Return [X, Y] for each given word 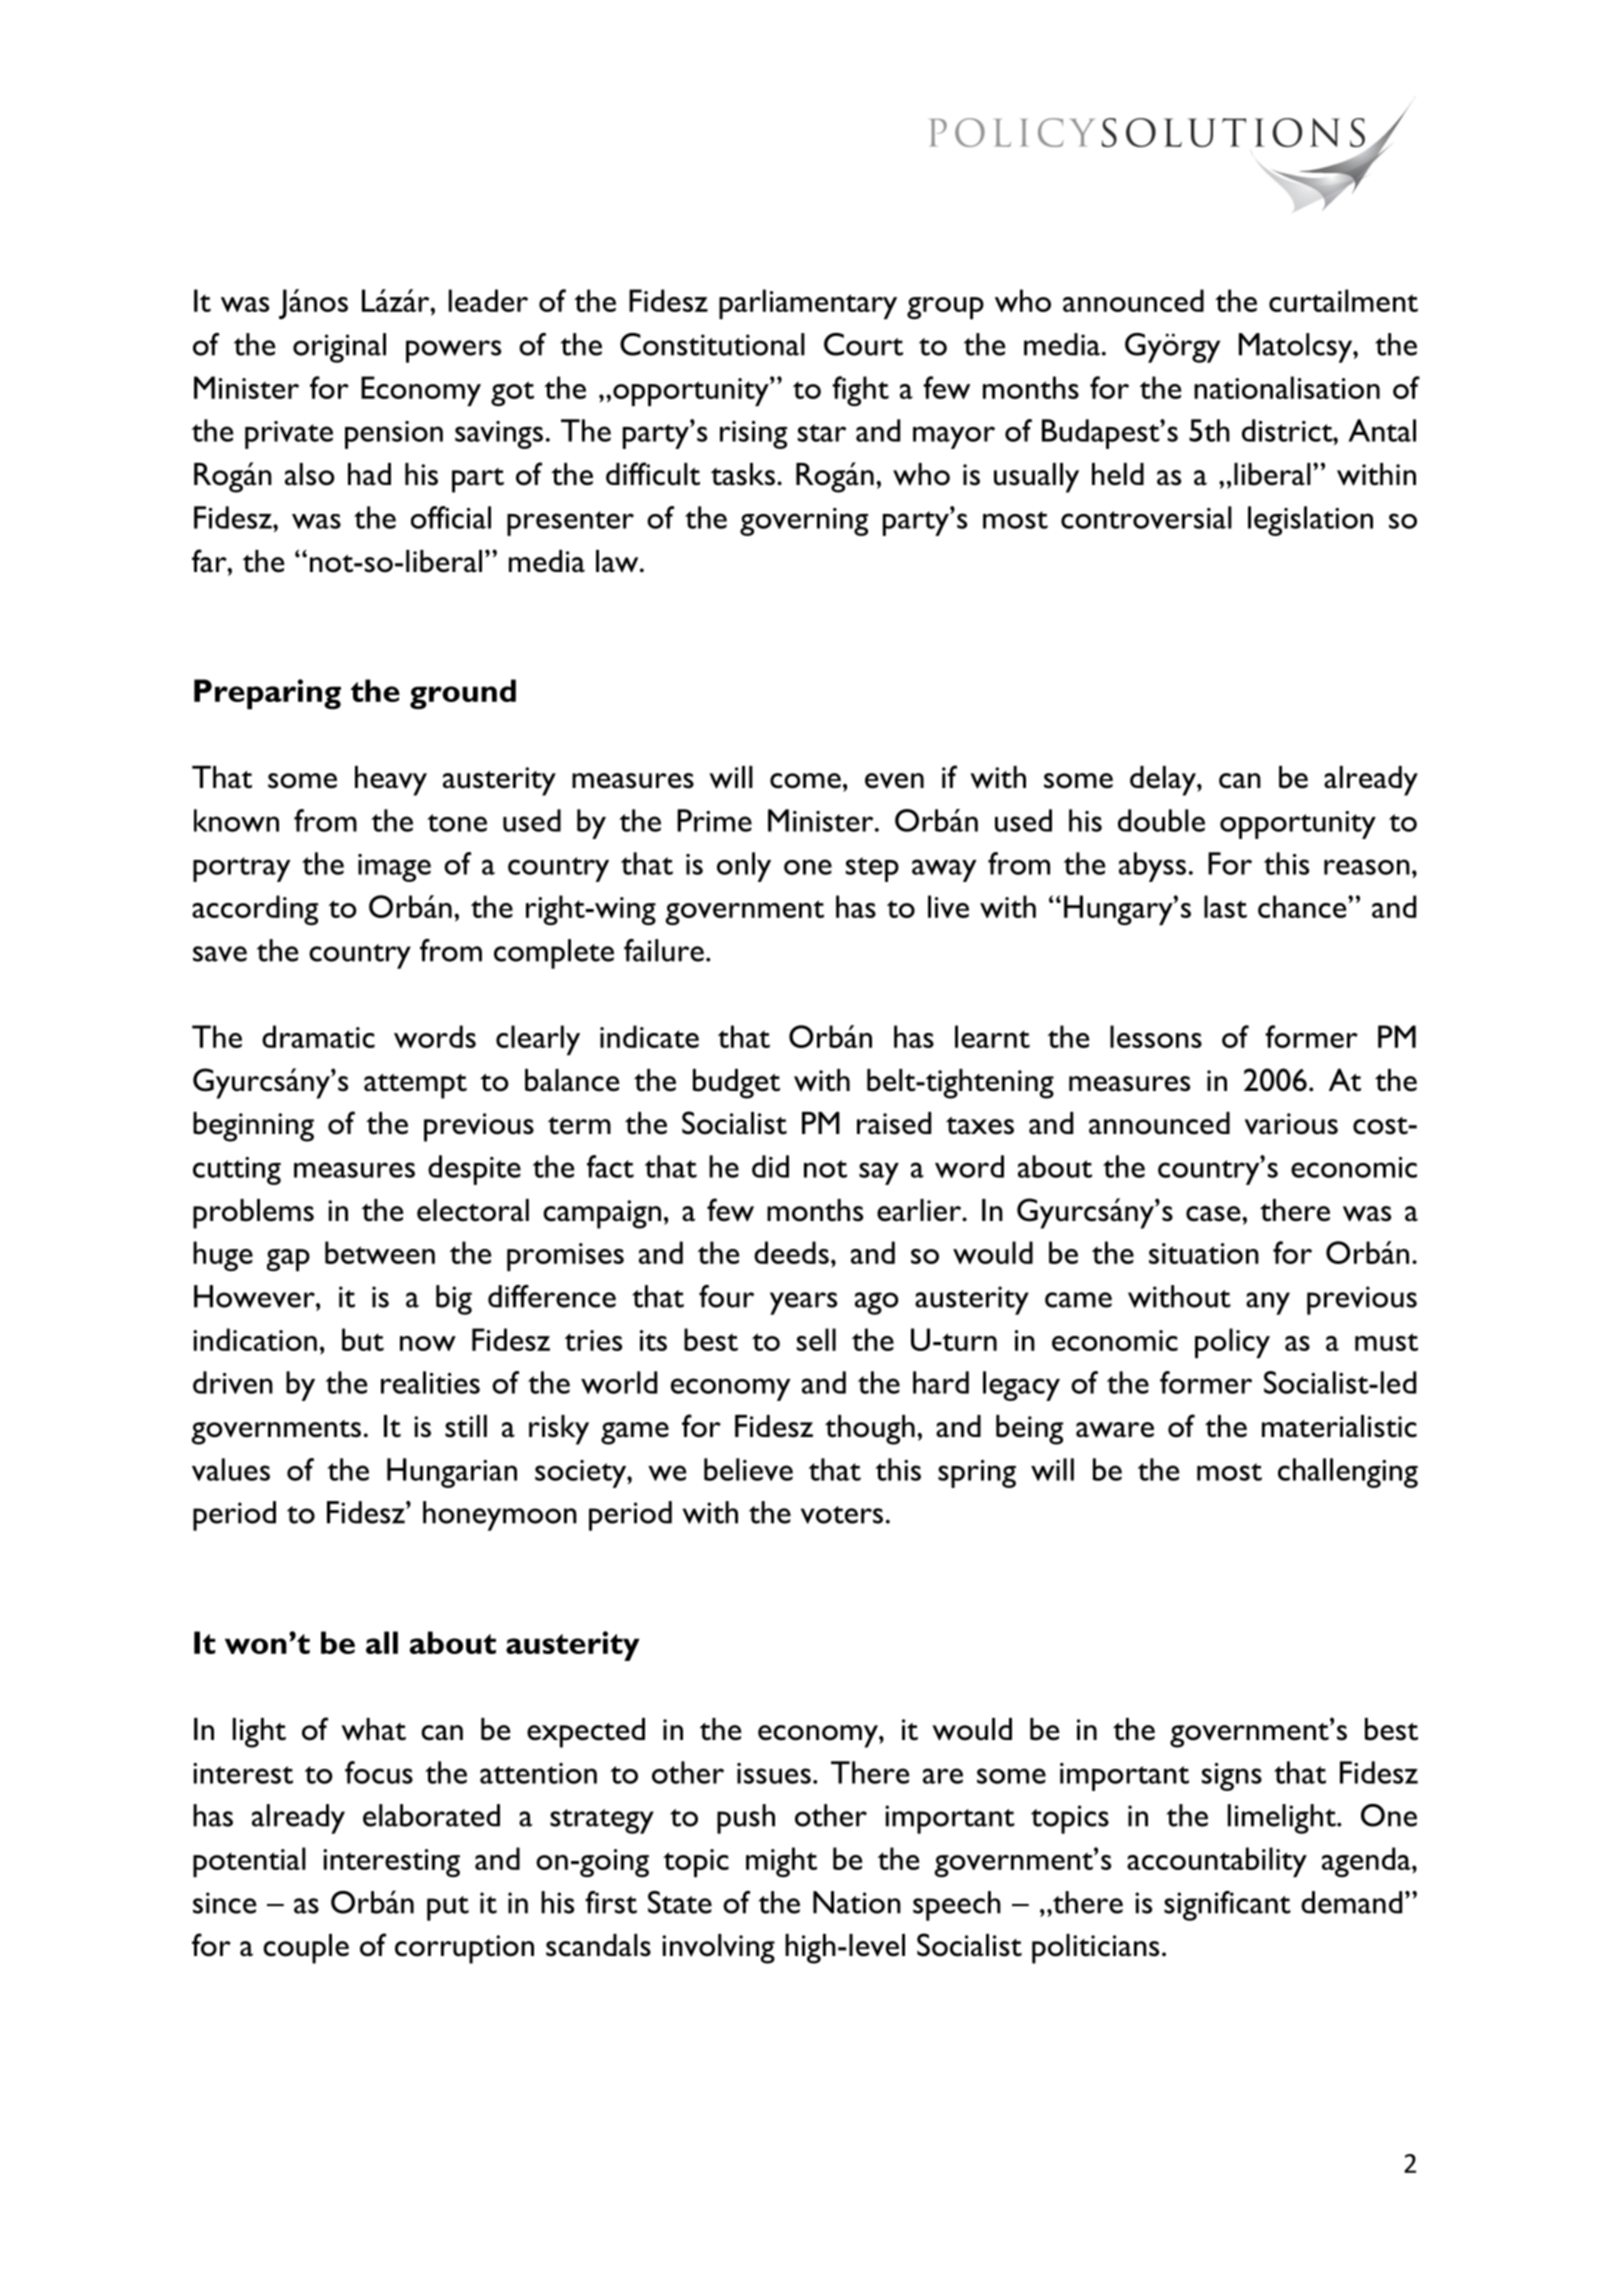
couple [306, 1949]
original [339, 348]
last [1225, 906]
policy [1232, 1343]
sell [816, 1339]
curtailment [1343, 300]
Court [863, 344]
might [781, 1862]
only [744, 867]
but [363, 1339]
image [394, 868]
